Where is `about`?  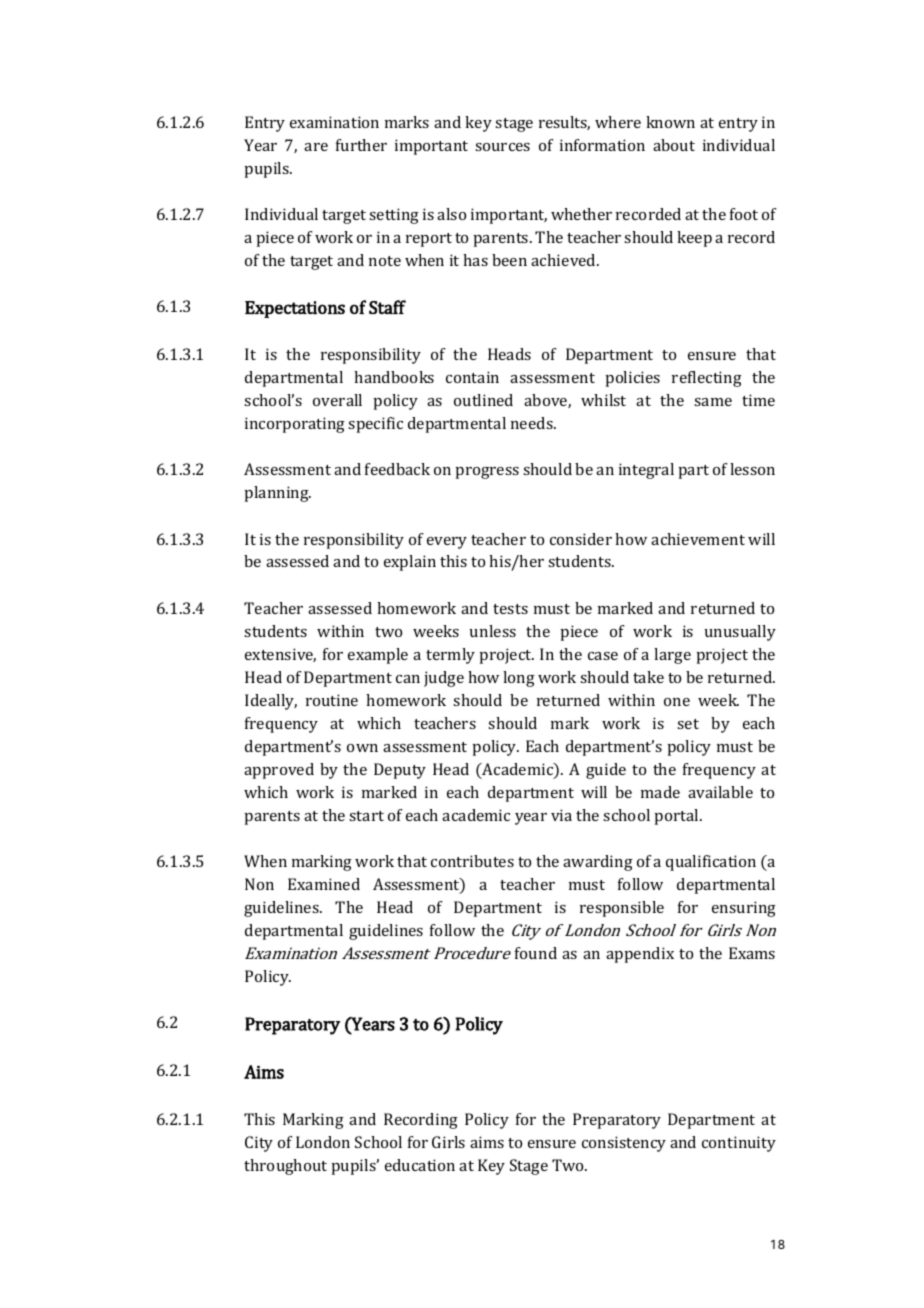
about is located at coordinates (674, 145).
